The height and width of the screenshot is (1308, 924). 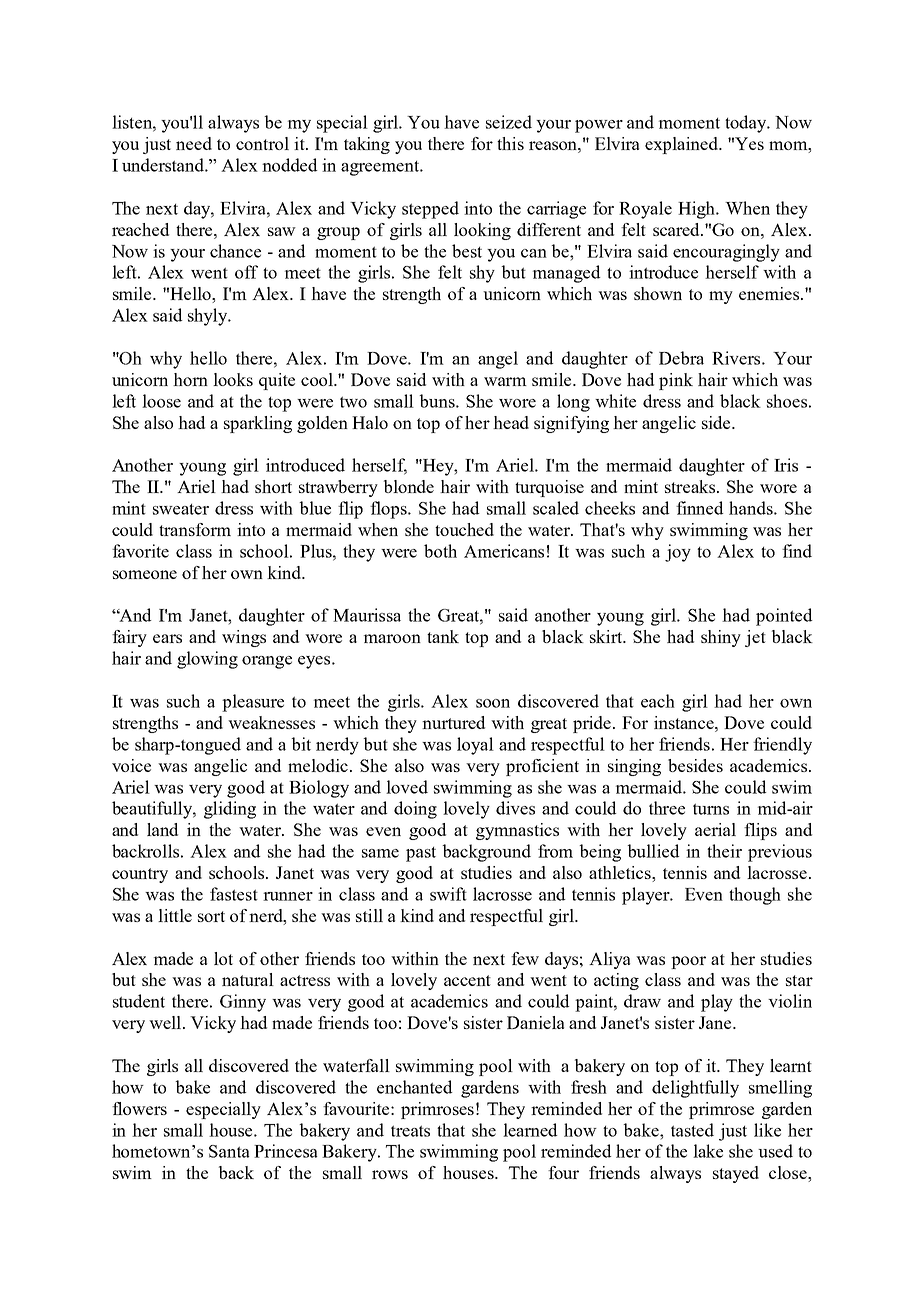 What do you see at coordinates (683, 145) in the screenshot?
I see `explained` at bounding box center [683, 145].
